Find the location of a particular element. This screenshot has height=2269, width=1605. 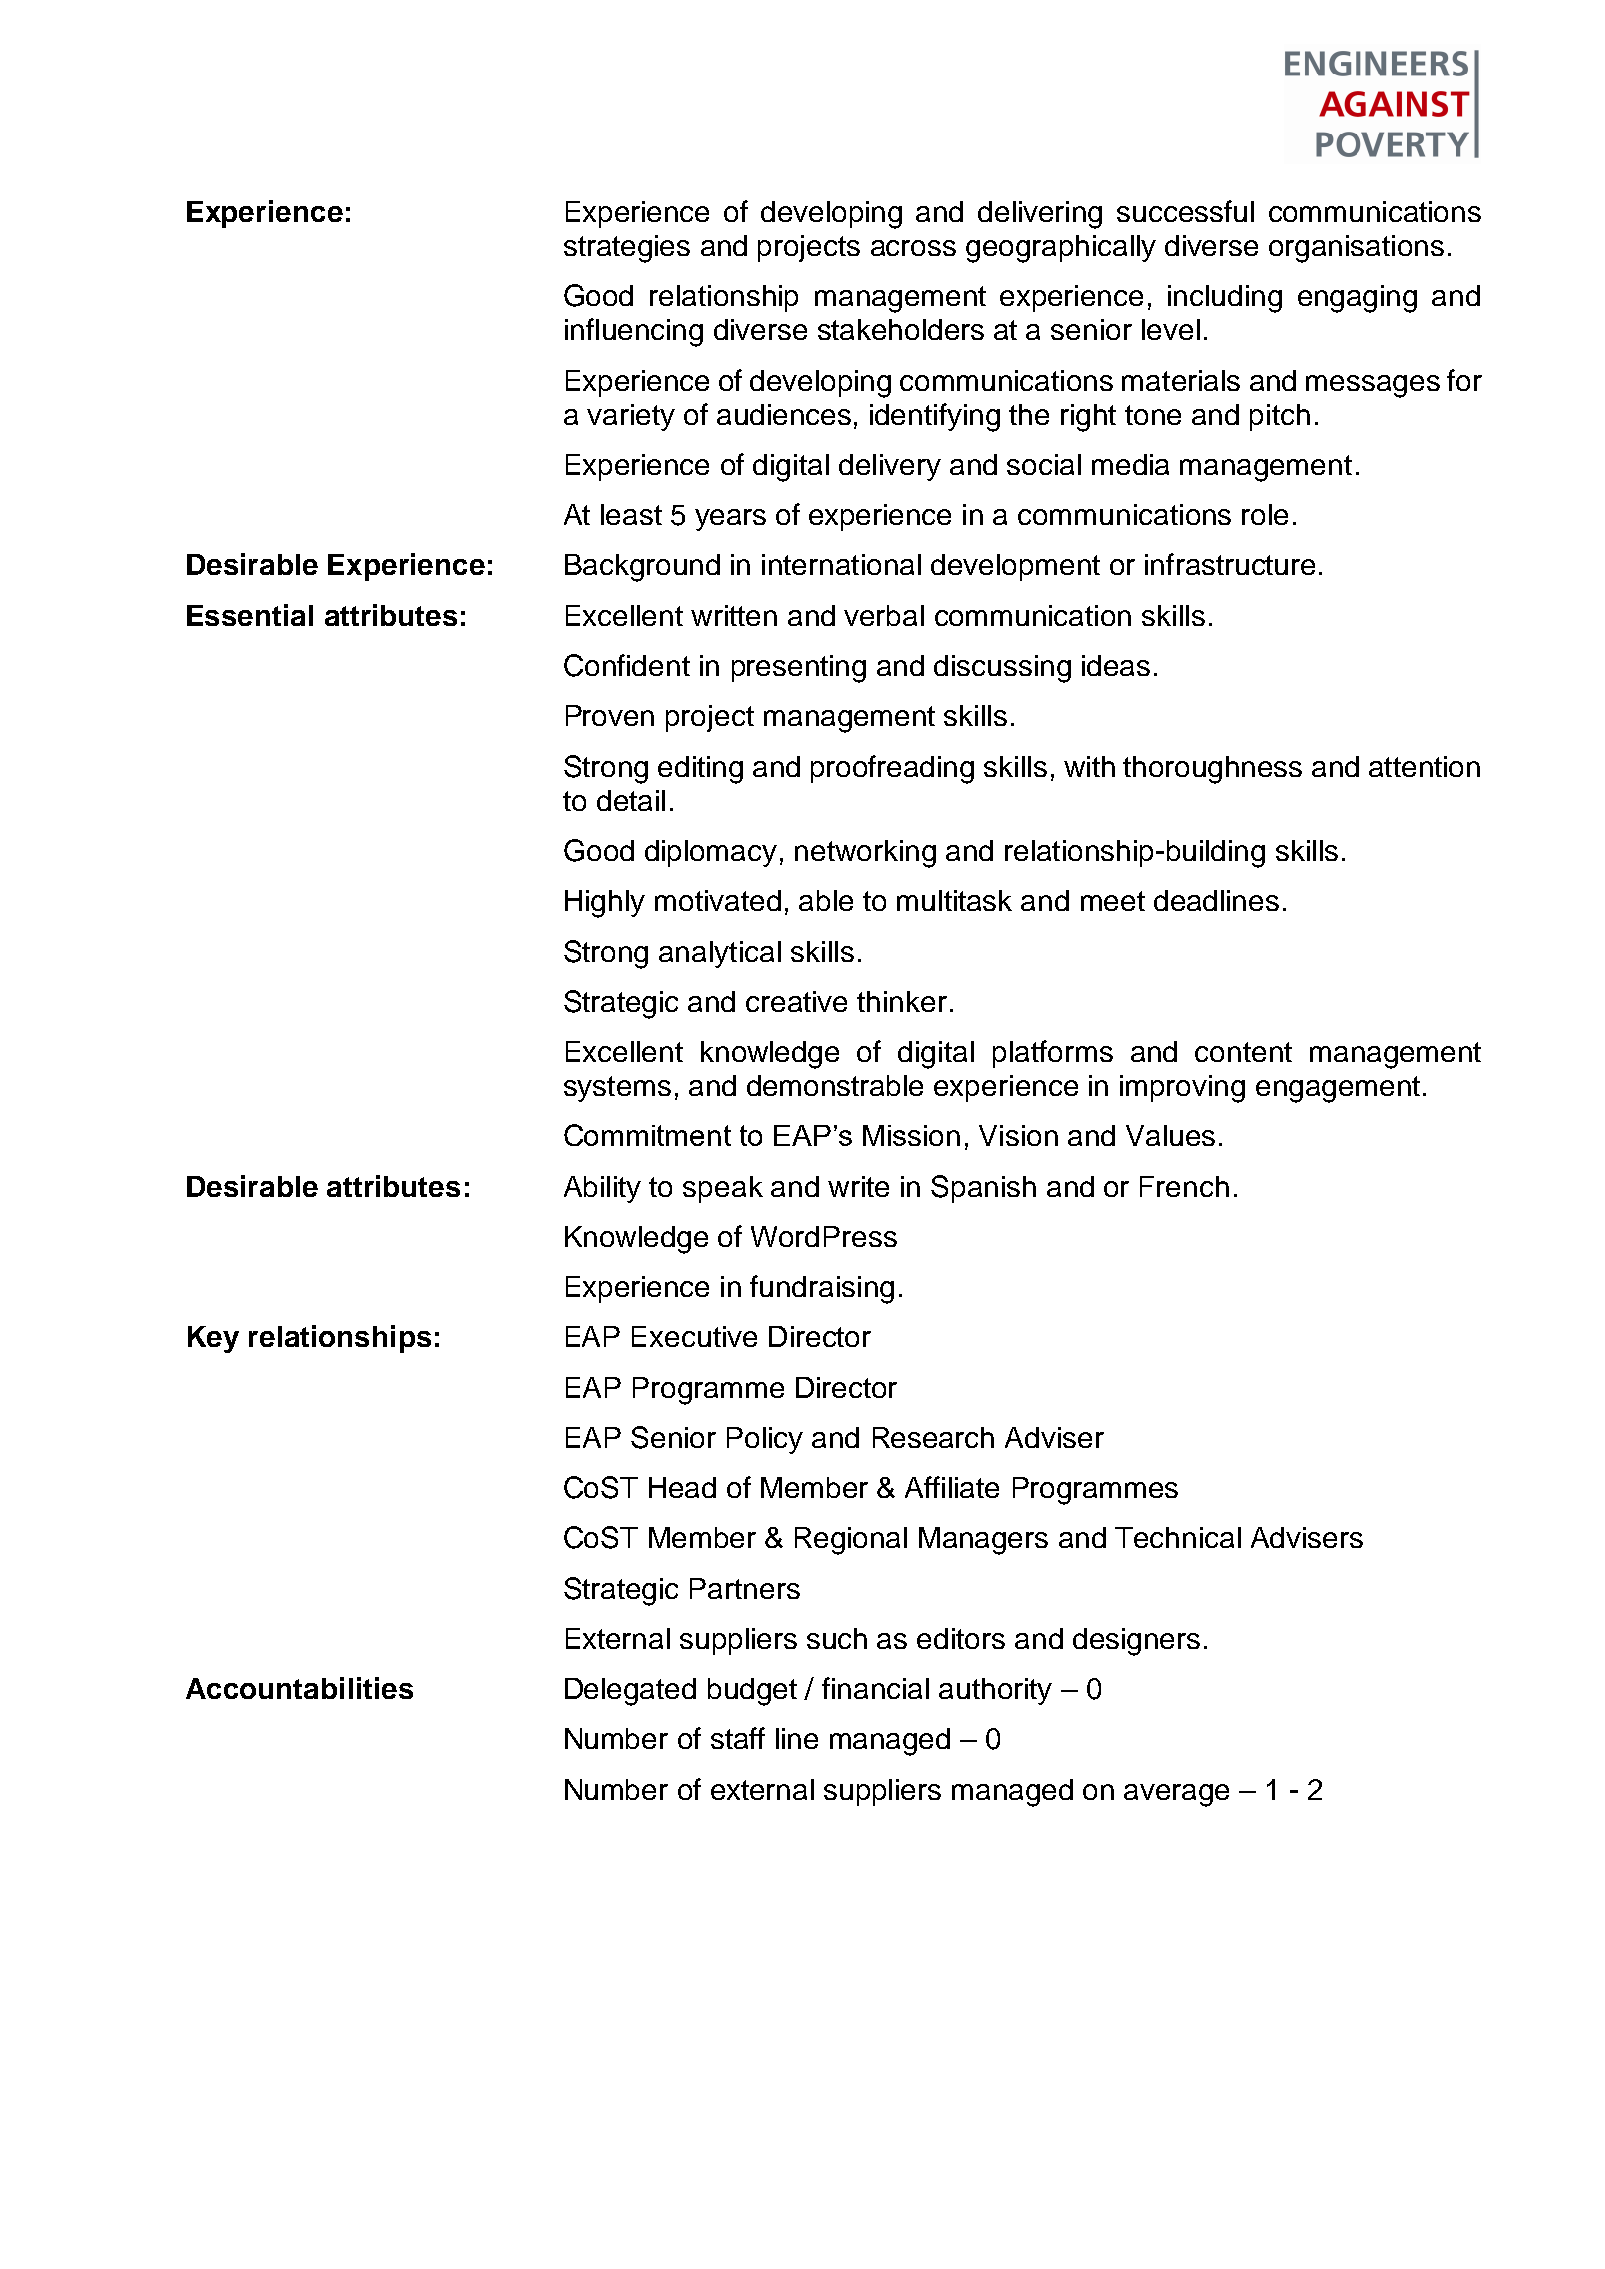

Essential is located at coordinates (250, 615).
